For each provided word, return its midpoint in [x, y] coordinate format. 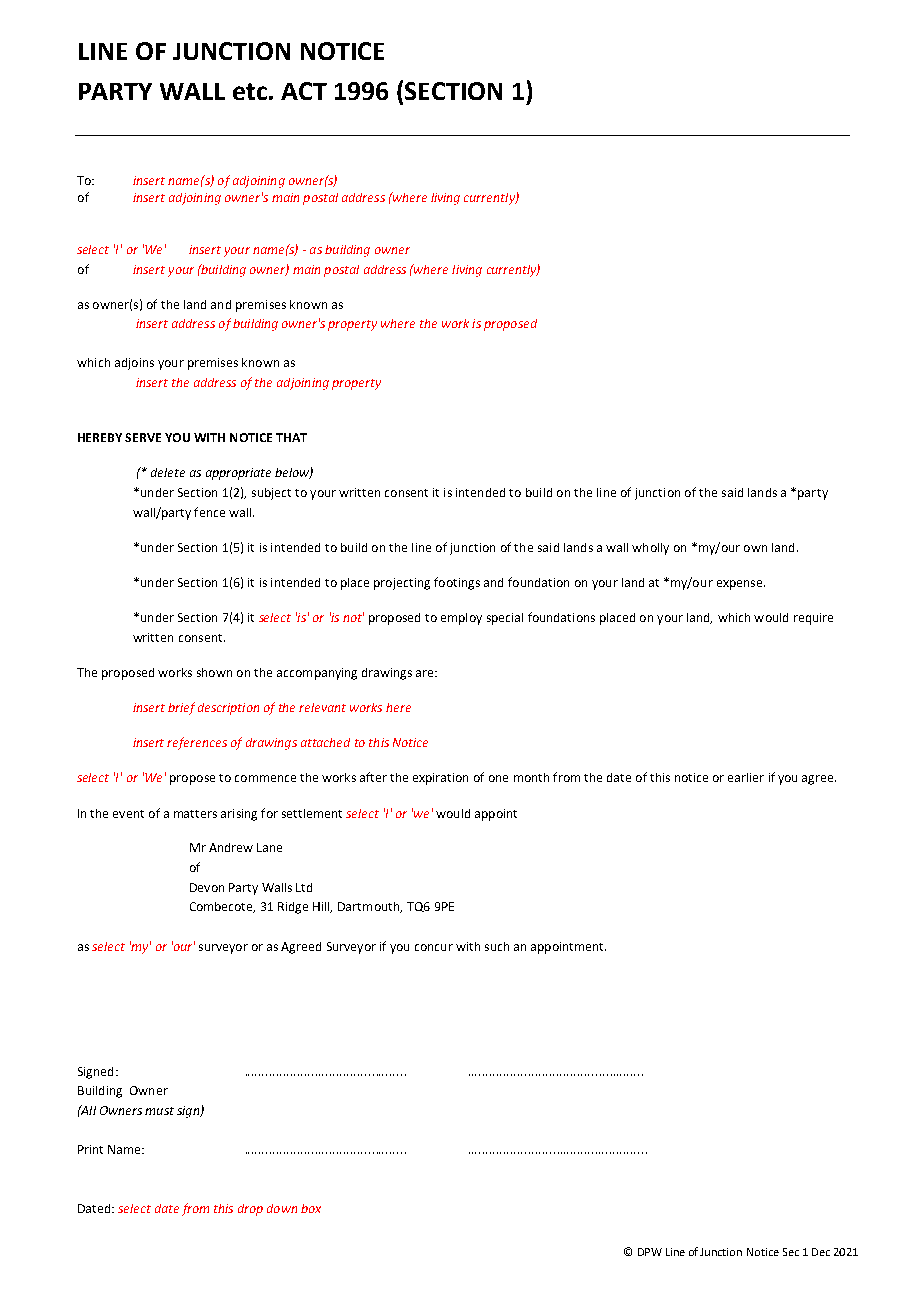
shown [214, 672]
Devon [207, 887]
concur [434, 947]
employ [461, 619]
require [813, 619]
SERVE [143, 437]
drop [250, 1210]
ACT [304, 91]
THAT [291, 437]
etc [250, 91]
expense [739, 585]
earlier [746, 777]
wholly [650, 549]
